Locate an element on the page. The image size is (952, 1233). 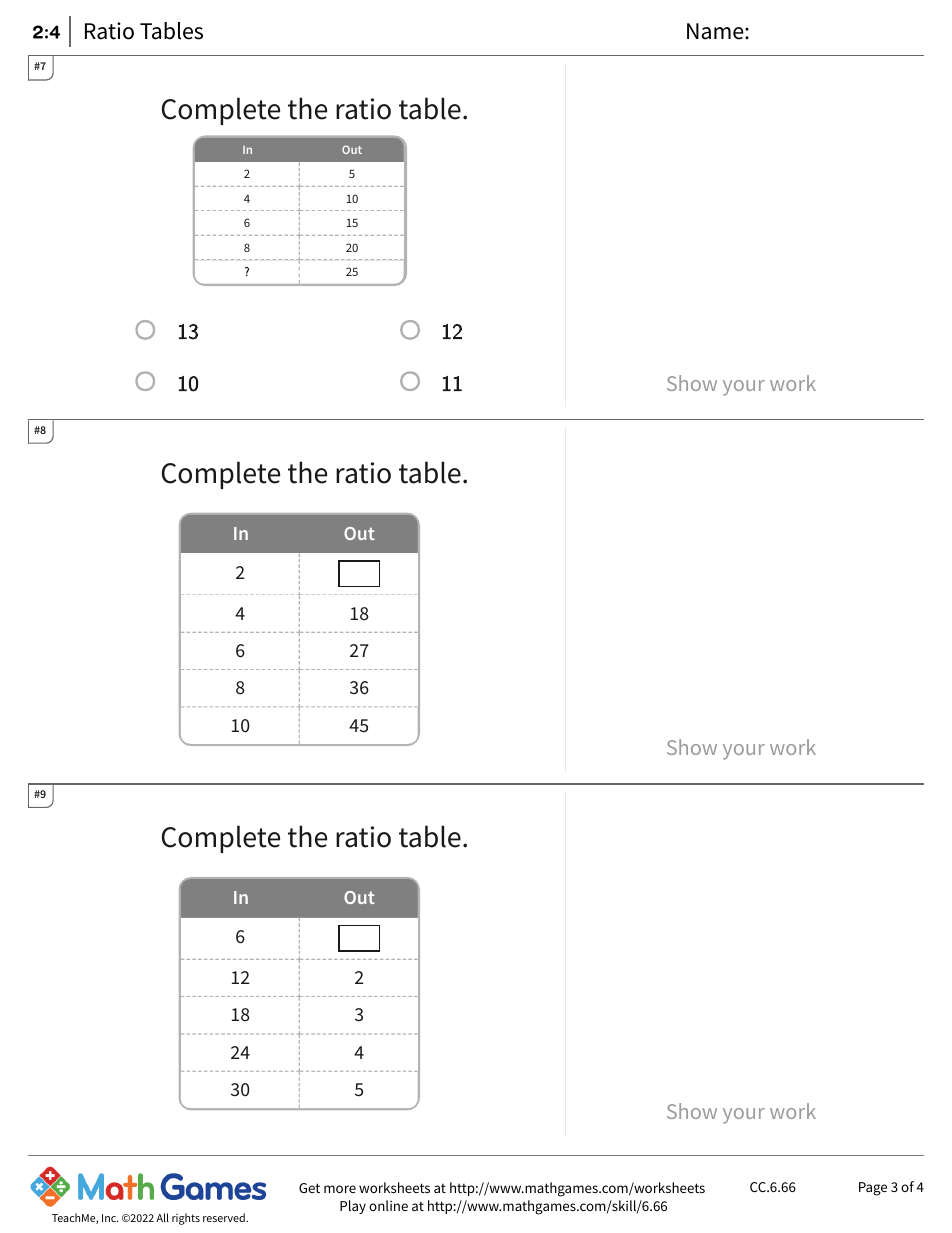
rights is located at coordinates (186, 1219).
